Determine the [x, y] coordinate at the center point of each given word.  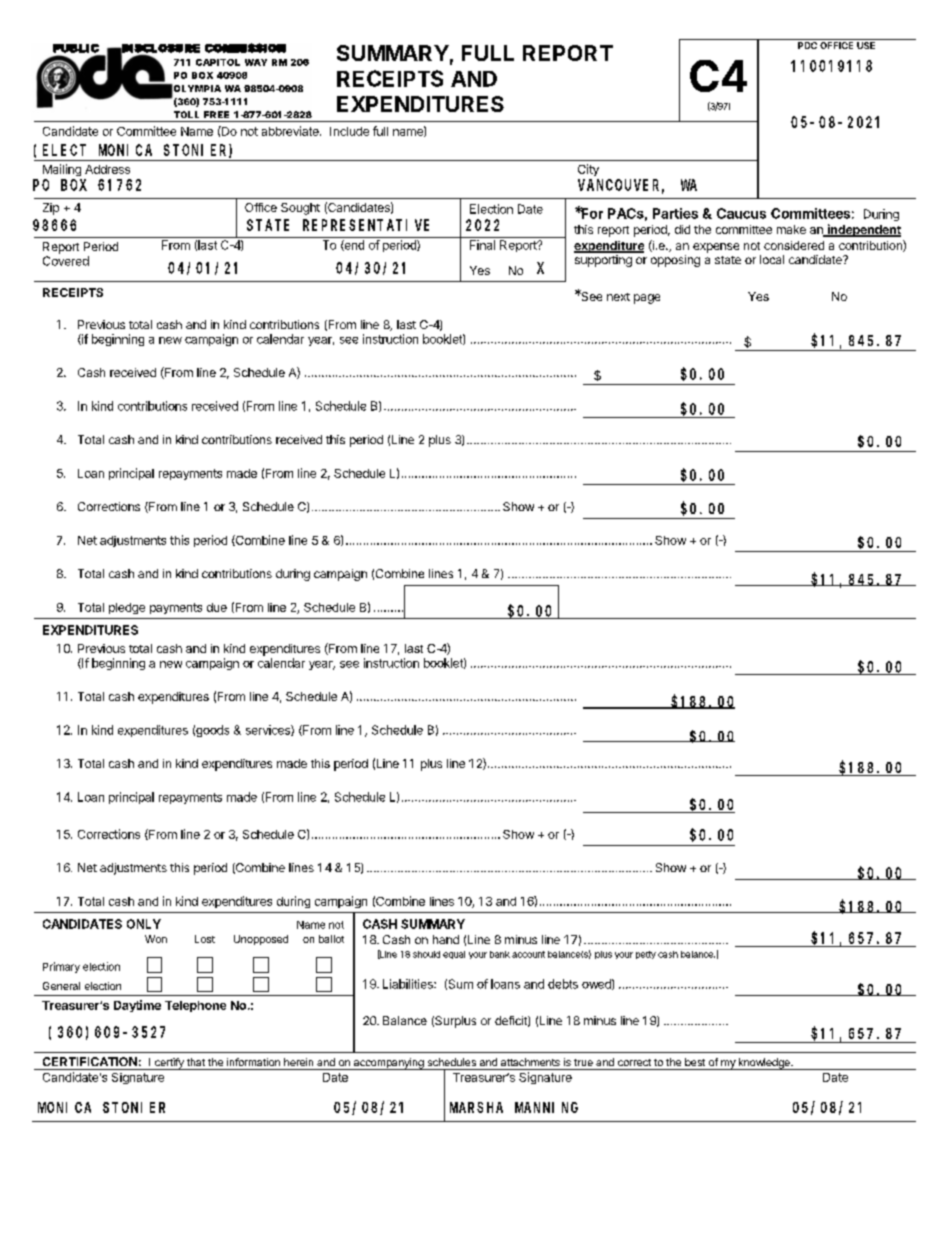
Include [349, 131]
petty [646, 955]
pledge [127, 608]
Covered [66, 261]
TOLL [186, 114]
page [647, 299]
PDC [807, 45]
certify [169, 1064]
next [618, 297]
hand [446, 939]
